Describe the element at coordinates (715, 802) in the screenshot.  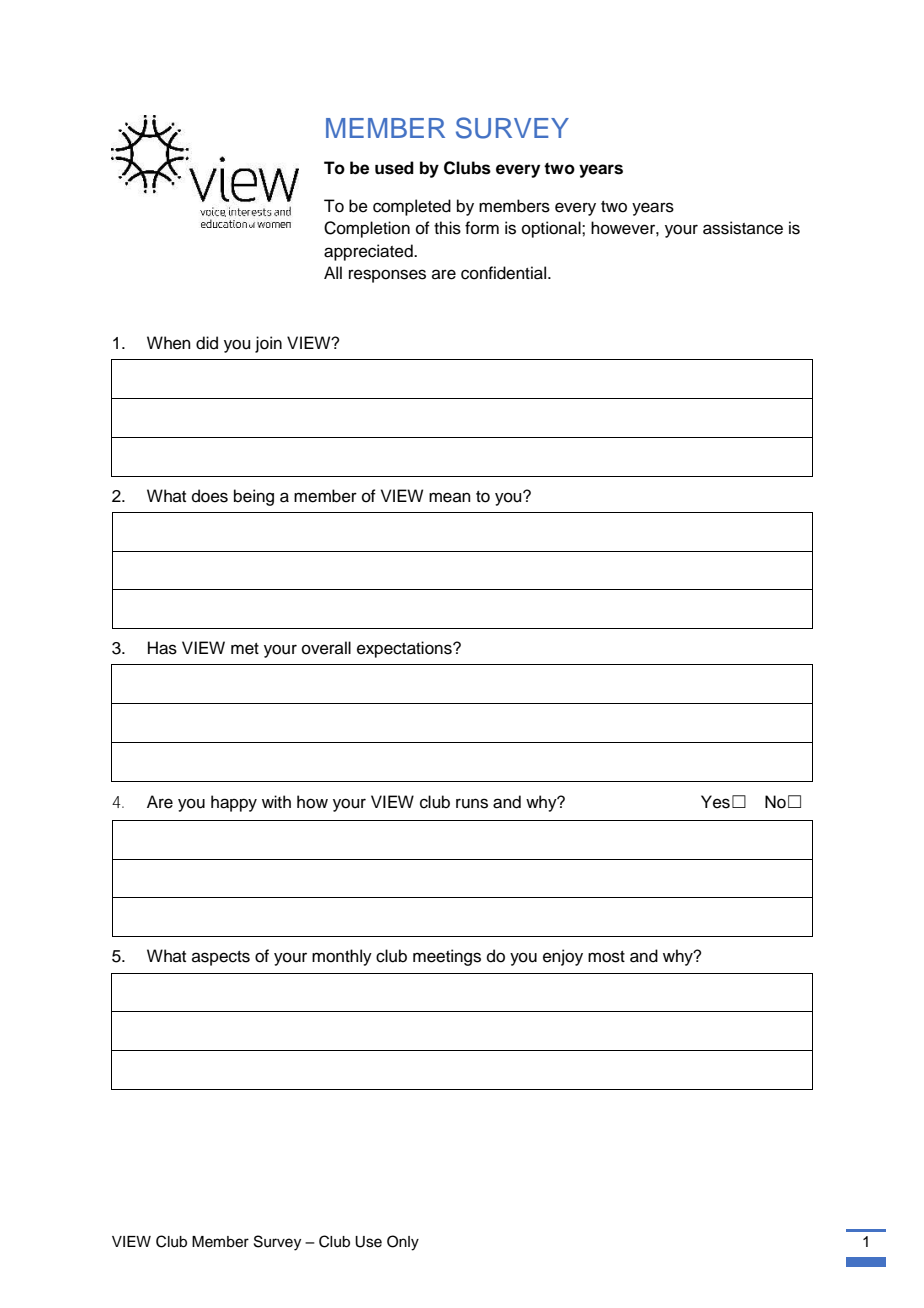
I see `Yes` at that location.
